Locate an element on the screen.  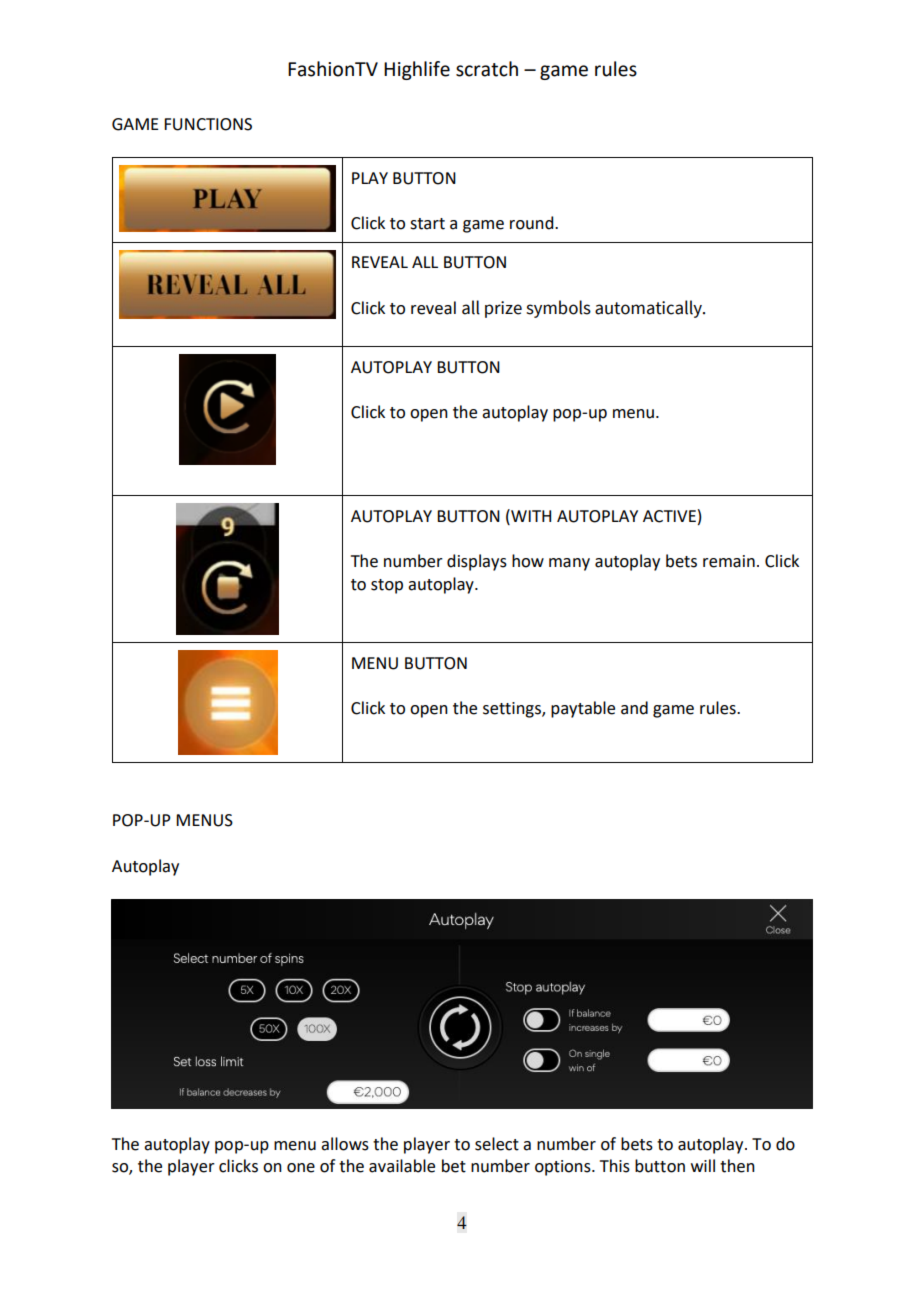
select is located at coordinates (497, 1144).
